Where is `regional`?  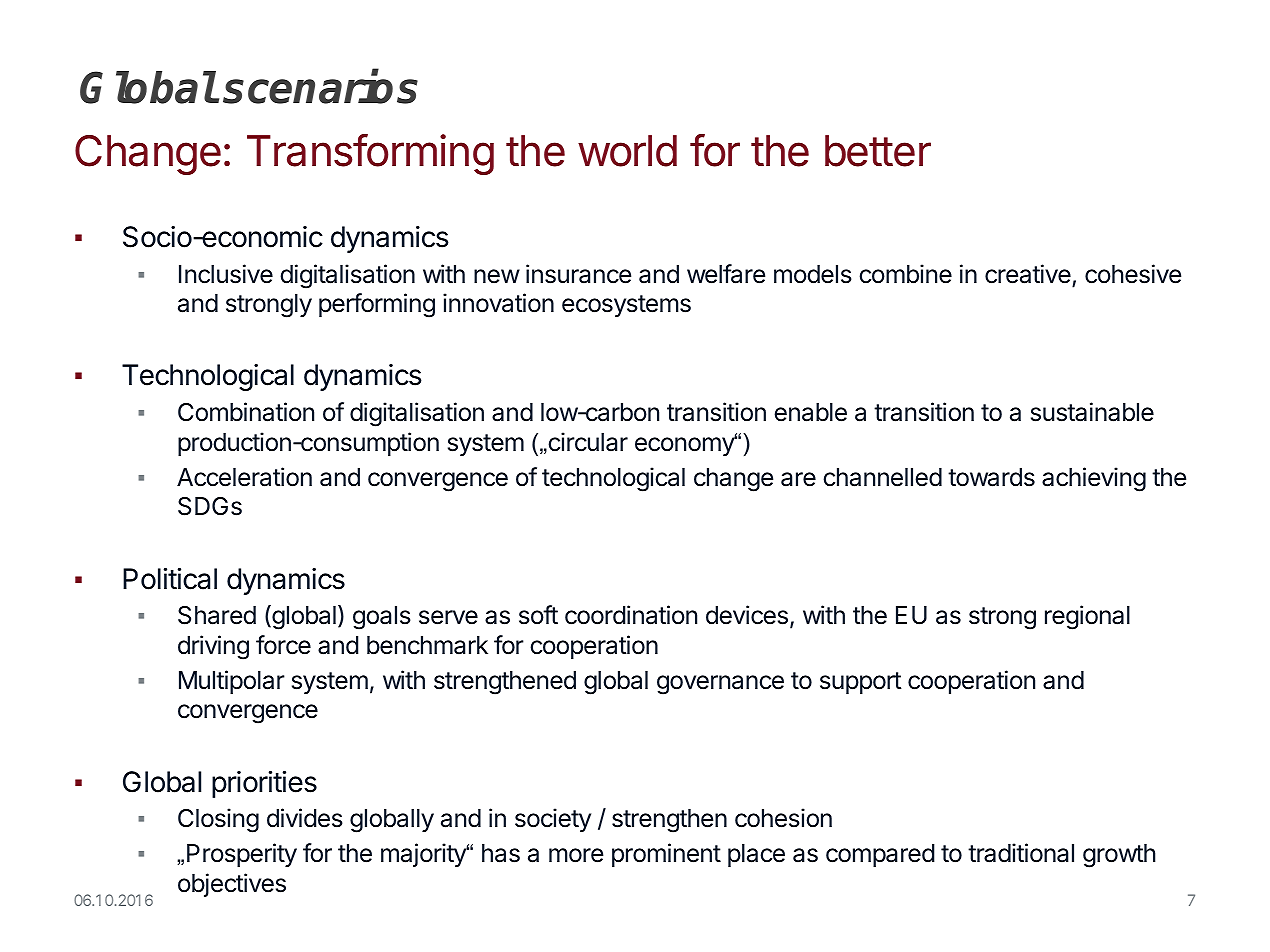
regional is located at coordinates (1087, 617).
